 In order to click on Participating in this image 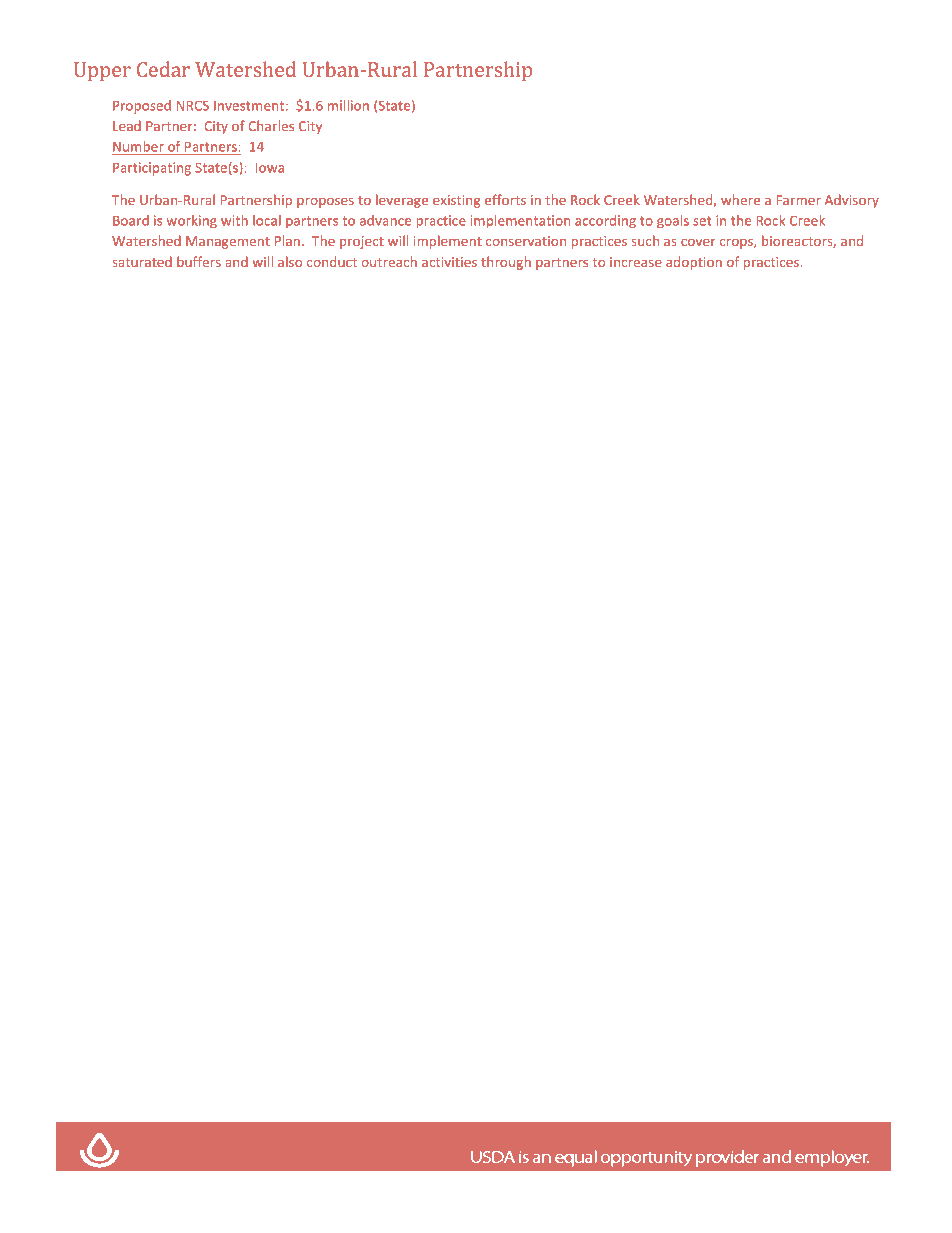, I will do `click(153, 169)`.
